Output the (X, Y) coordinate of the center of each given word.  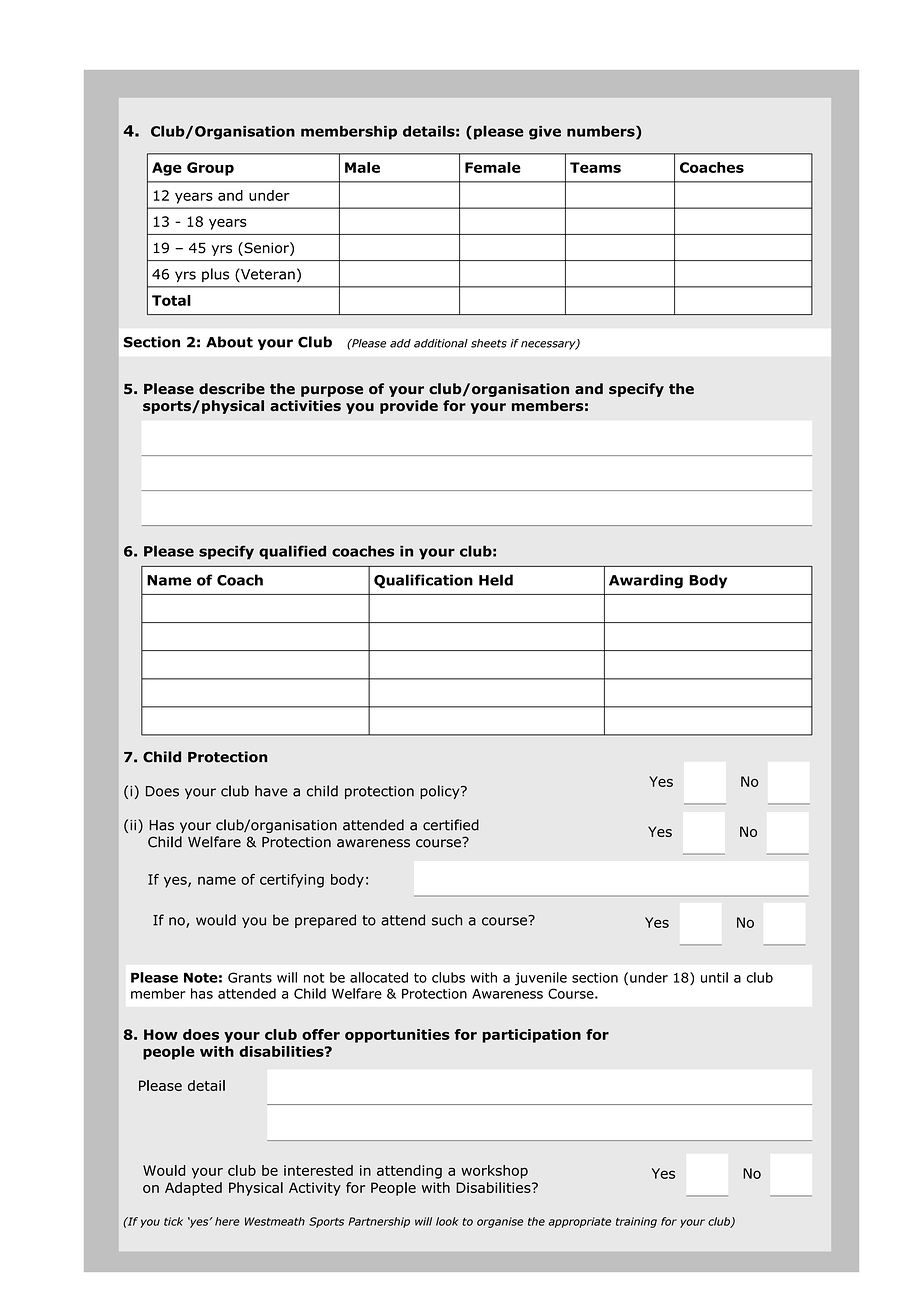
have (271, 791)
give (545, 133)
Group (210, 169)
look (447, 1221)
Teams (595, 167)
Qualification (423, 581)
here (227, 1221)
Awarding (646, 581)
